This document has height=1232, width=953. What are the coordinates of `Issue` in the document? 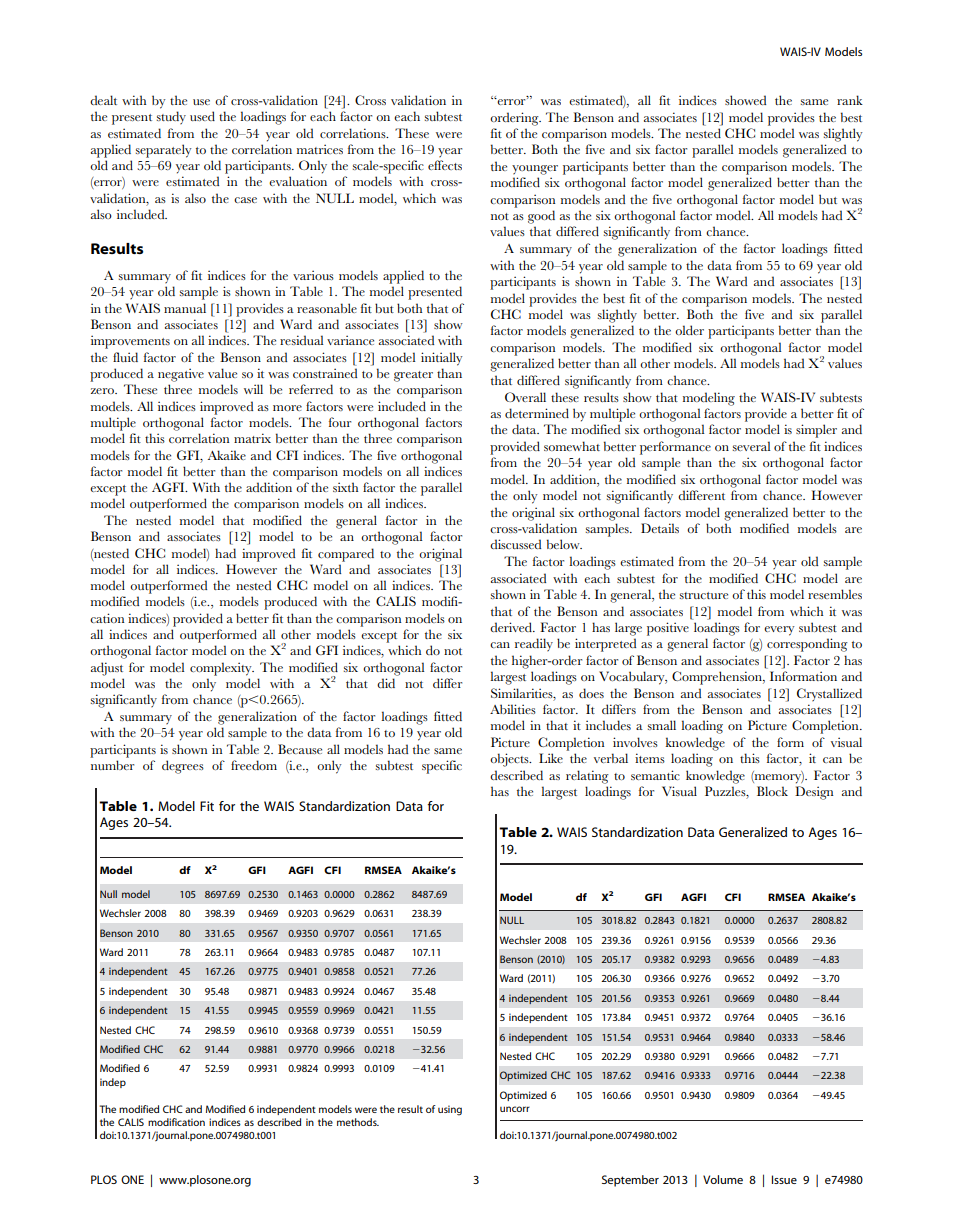 It's located at (784, 1179).
